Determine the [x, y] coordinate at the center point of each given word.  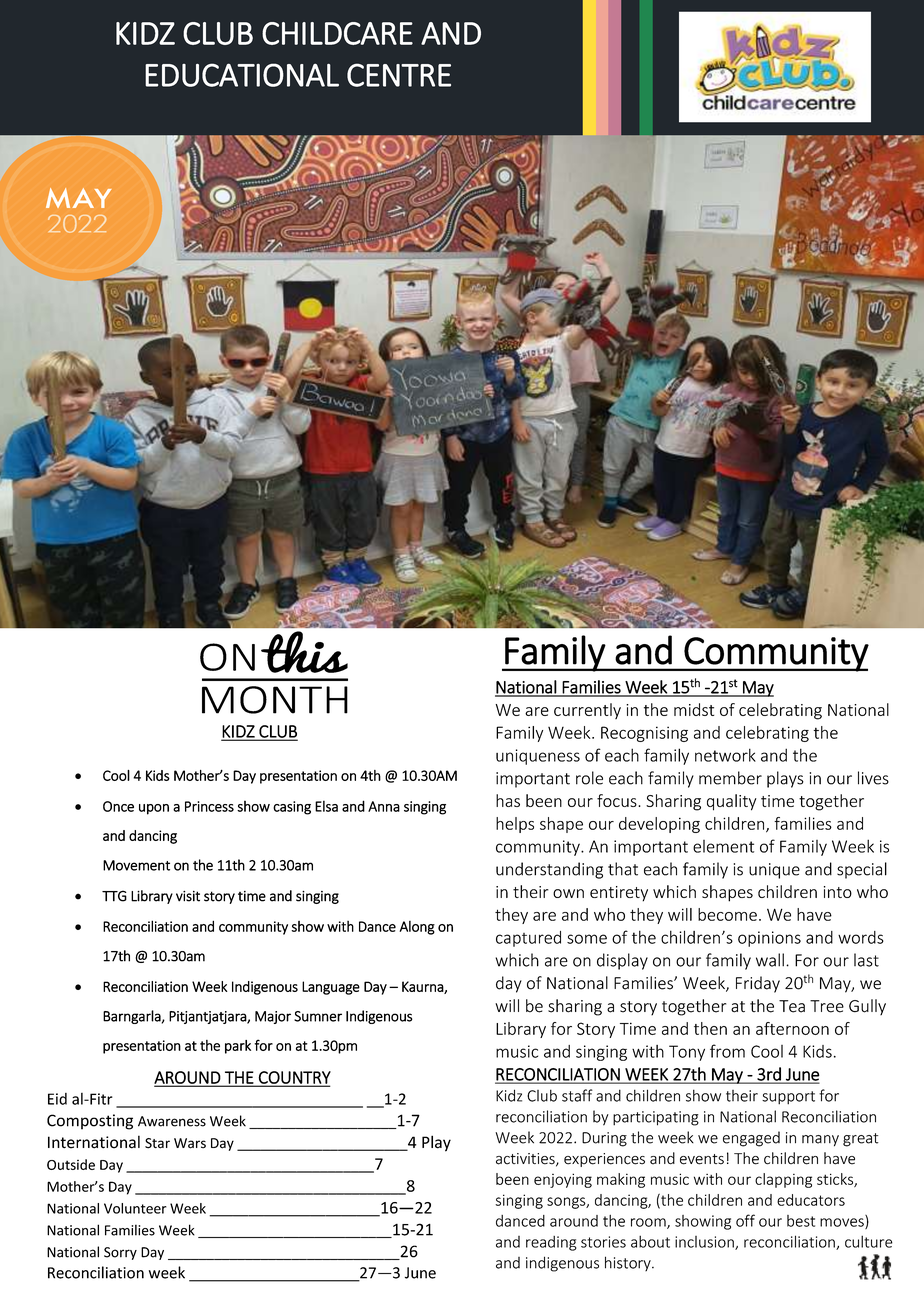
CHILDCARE [337, 33]
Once [118, 806]
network [725, 755]
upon [154, 809]
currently [587, 711]
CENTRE [399, 75]
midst [694, 709]
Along [417, 928]
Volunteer [135, 1208]
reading [551, 1243]
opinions [769, 939]
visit [188, 896]
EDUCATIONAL [242, 75]
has [508, 800]
